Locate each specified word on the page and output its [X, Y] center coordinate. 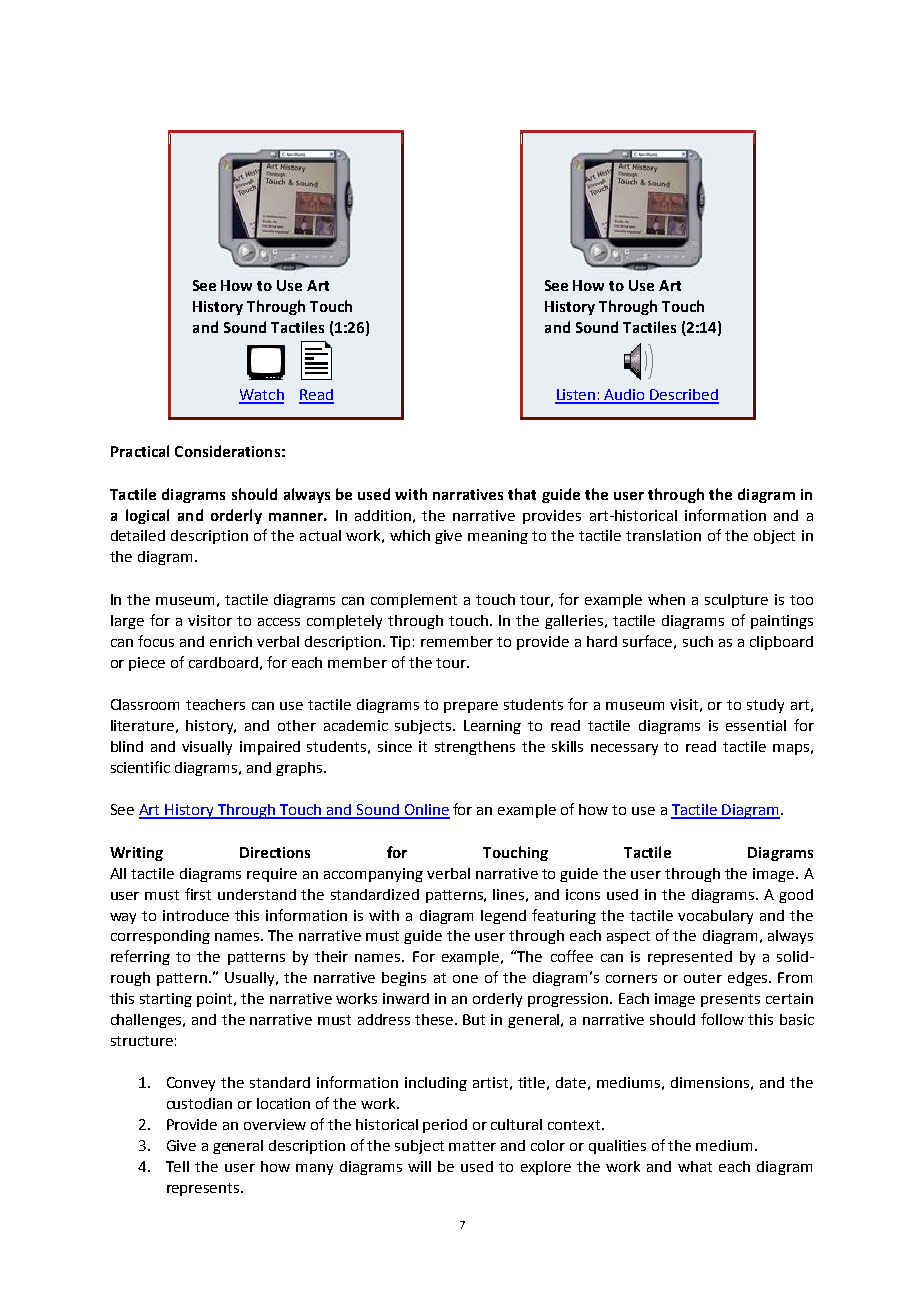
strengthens [475, 748]
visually [207, 748]
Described [684, 396]
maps [791, 749]
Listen [576, 396]
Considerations [227, 451]
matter [472, 1146]
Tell [177, 1166]
